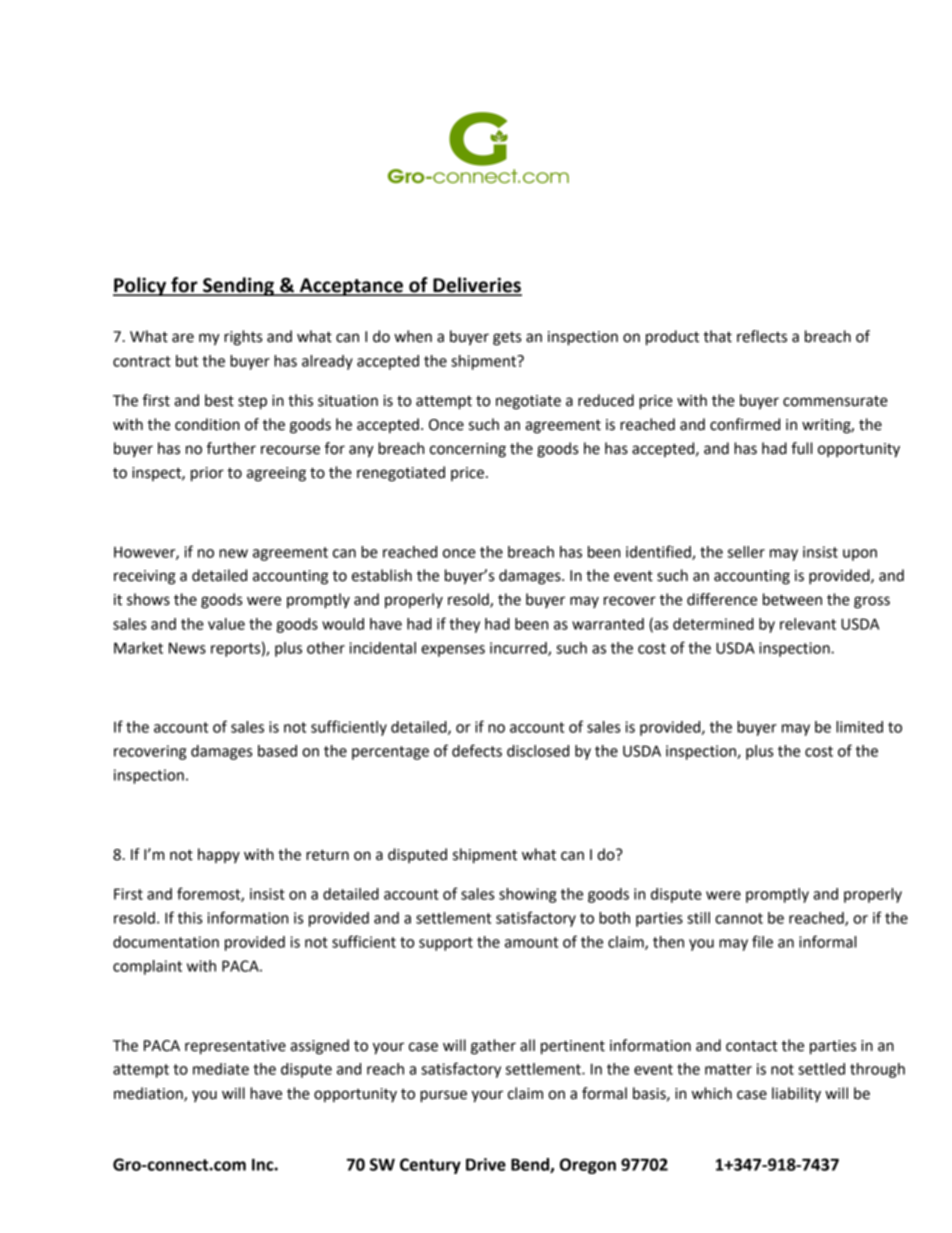  What do you see at coordinates (762, 336) in the screenshot?
I see `reflects` at bounding box center [762, 336].
